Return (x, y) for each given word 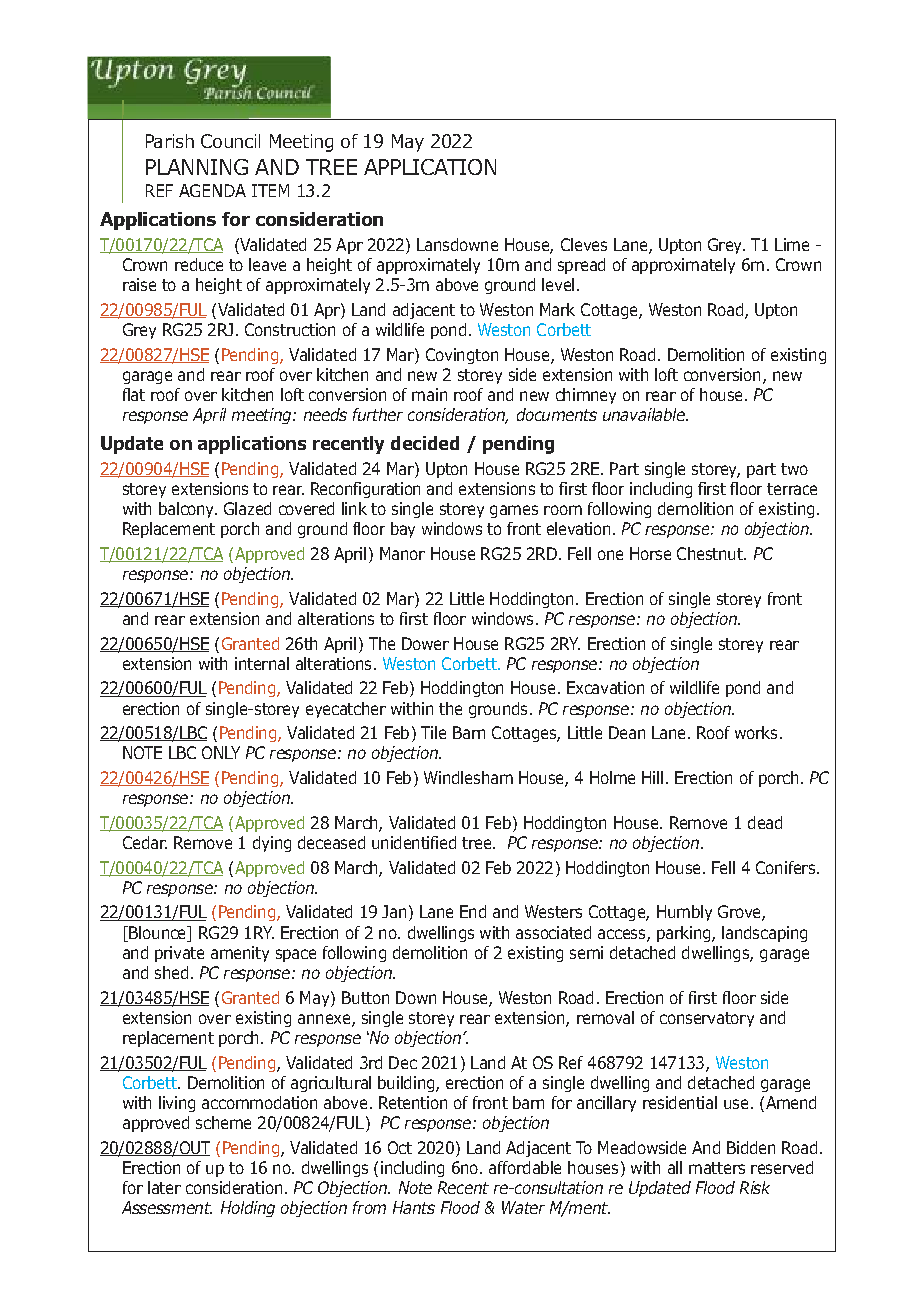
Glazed (247, 508)
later (164, 1187)
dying (272, 844)
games (514, 511)
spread (581, 266)
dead (765, 822)
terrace (792, 489)
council (230, 141)
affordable (525, 1167)
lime (792, 244)
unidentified (414, 842)
